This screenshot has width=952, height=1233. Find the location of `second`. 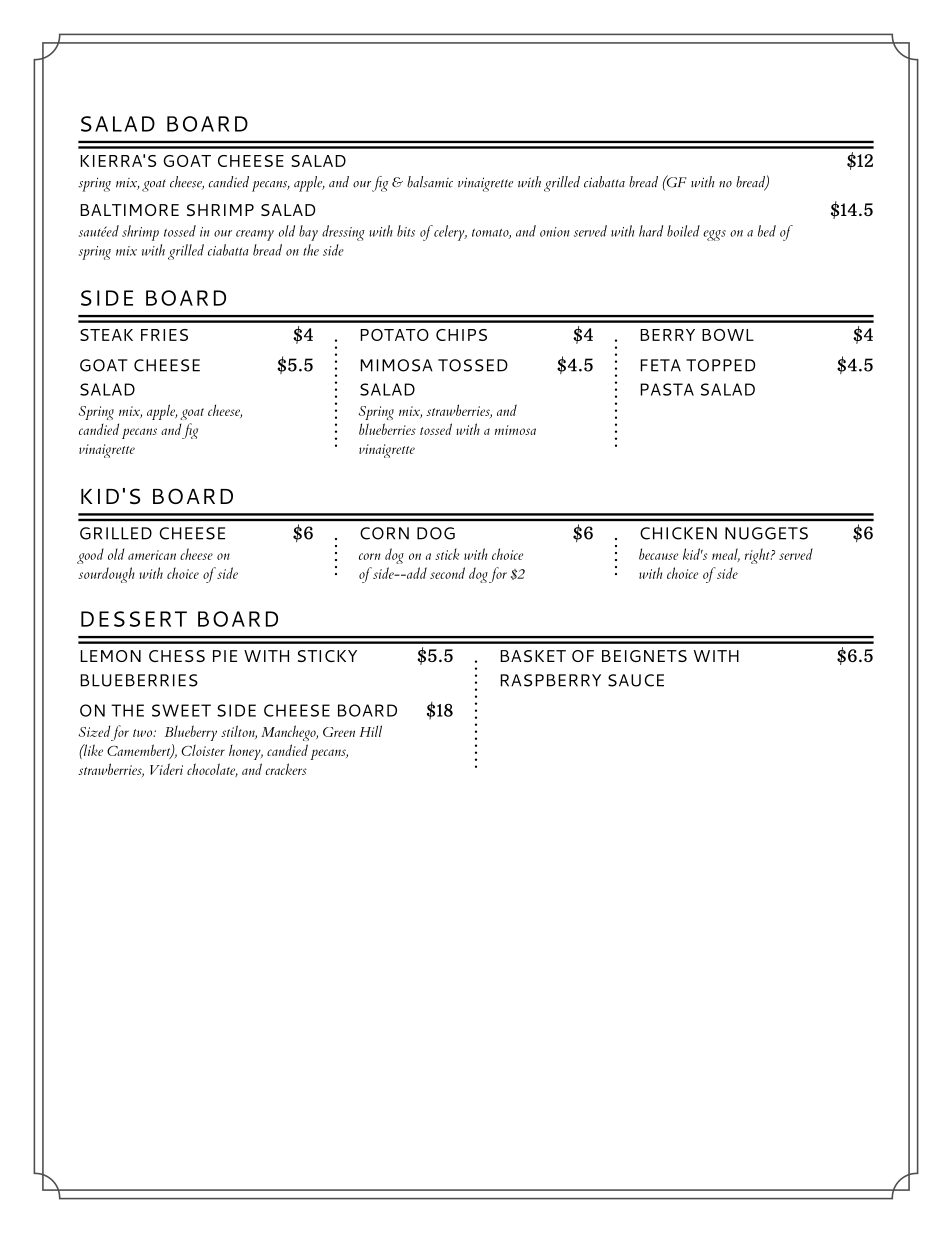

second is located at coordinates (447, 573).
